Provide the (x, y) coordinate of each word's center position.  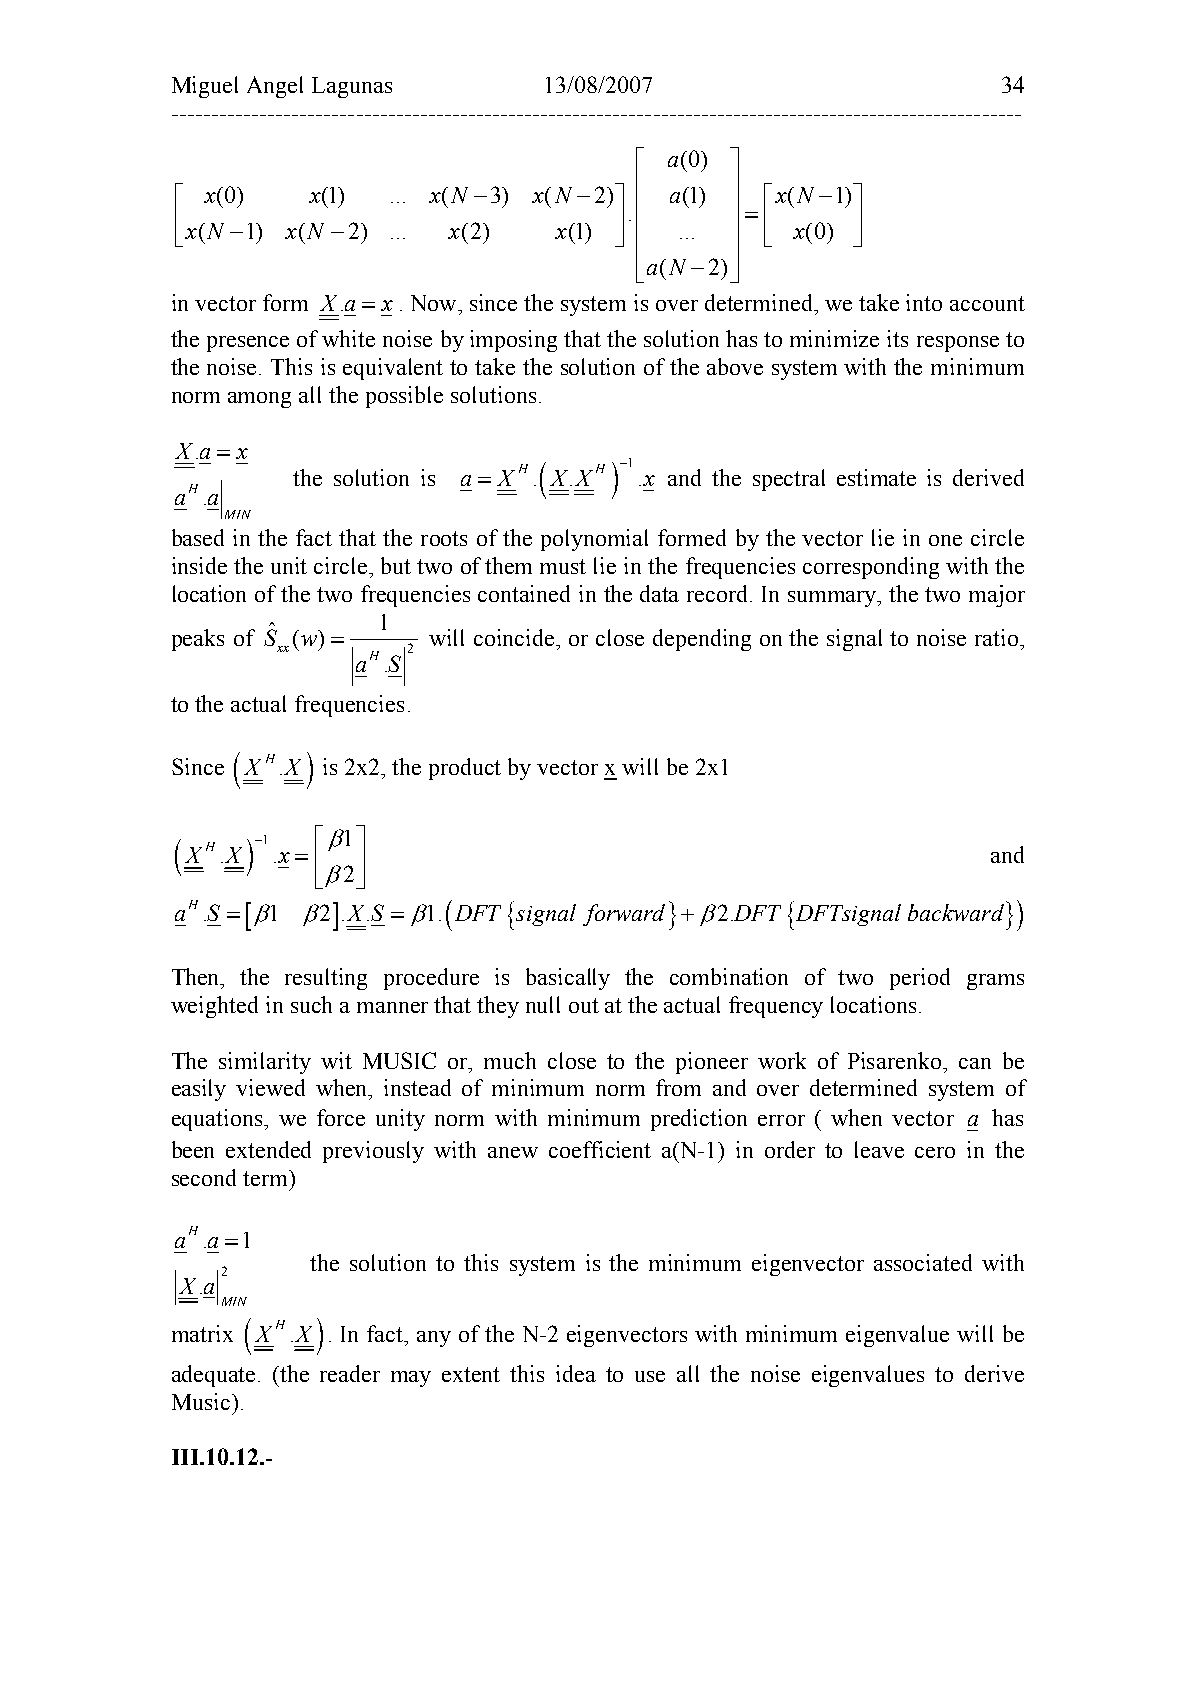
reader (350, 1373)
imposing (513, 341)
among (259, 400)
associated (923, 1262)
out (584, 1005)
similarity (265, 1063)
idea (576, 1373)
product (465, 769)
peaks (198, 640)
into (924, 302)
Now (435, 303)
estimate (876, 477)
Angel (275, 87)
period (920, 979)
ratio (998, 637)
